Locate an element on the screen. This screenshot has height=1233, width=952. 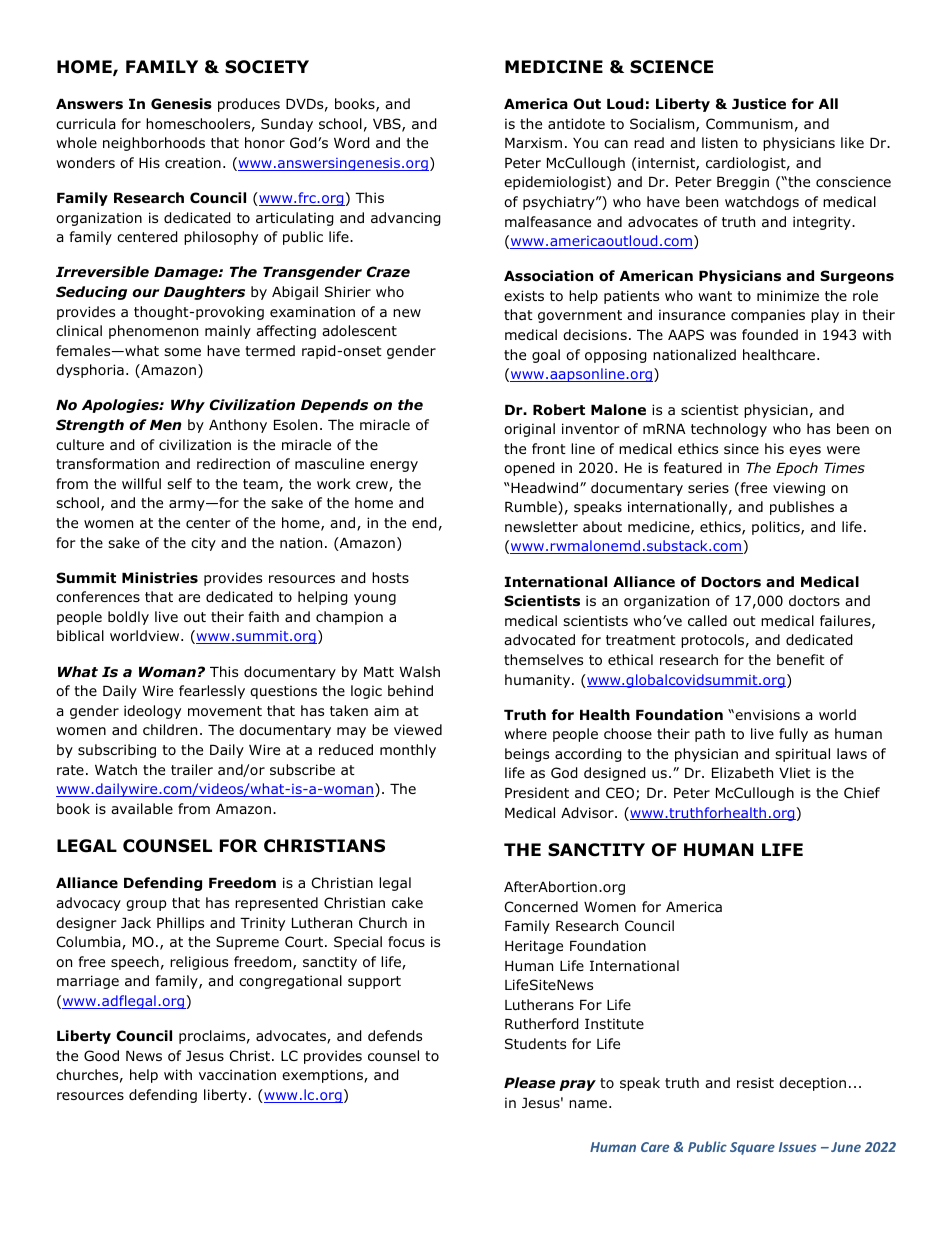
group is located at coordinates (146, 905).
